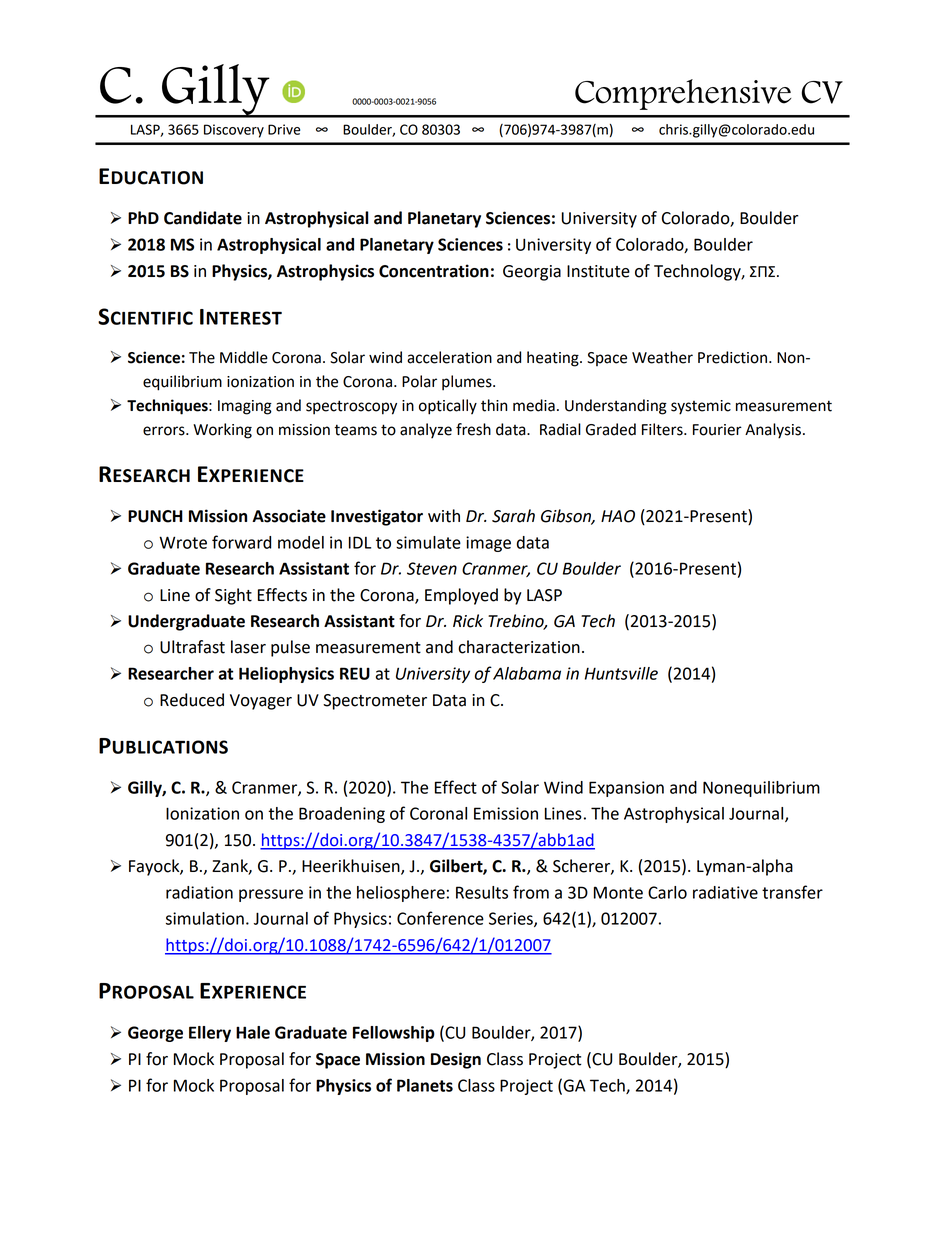  What do you see at coordinates (234, 131) in the screenshot?
I see `Discovery` at bounding box center [234, 131].
